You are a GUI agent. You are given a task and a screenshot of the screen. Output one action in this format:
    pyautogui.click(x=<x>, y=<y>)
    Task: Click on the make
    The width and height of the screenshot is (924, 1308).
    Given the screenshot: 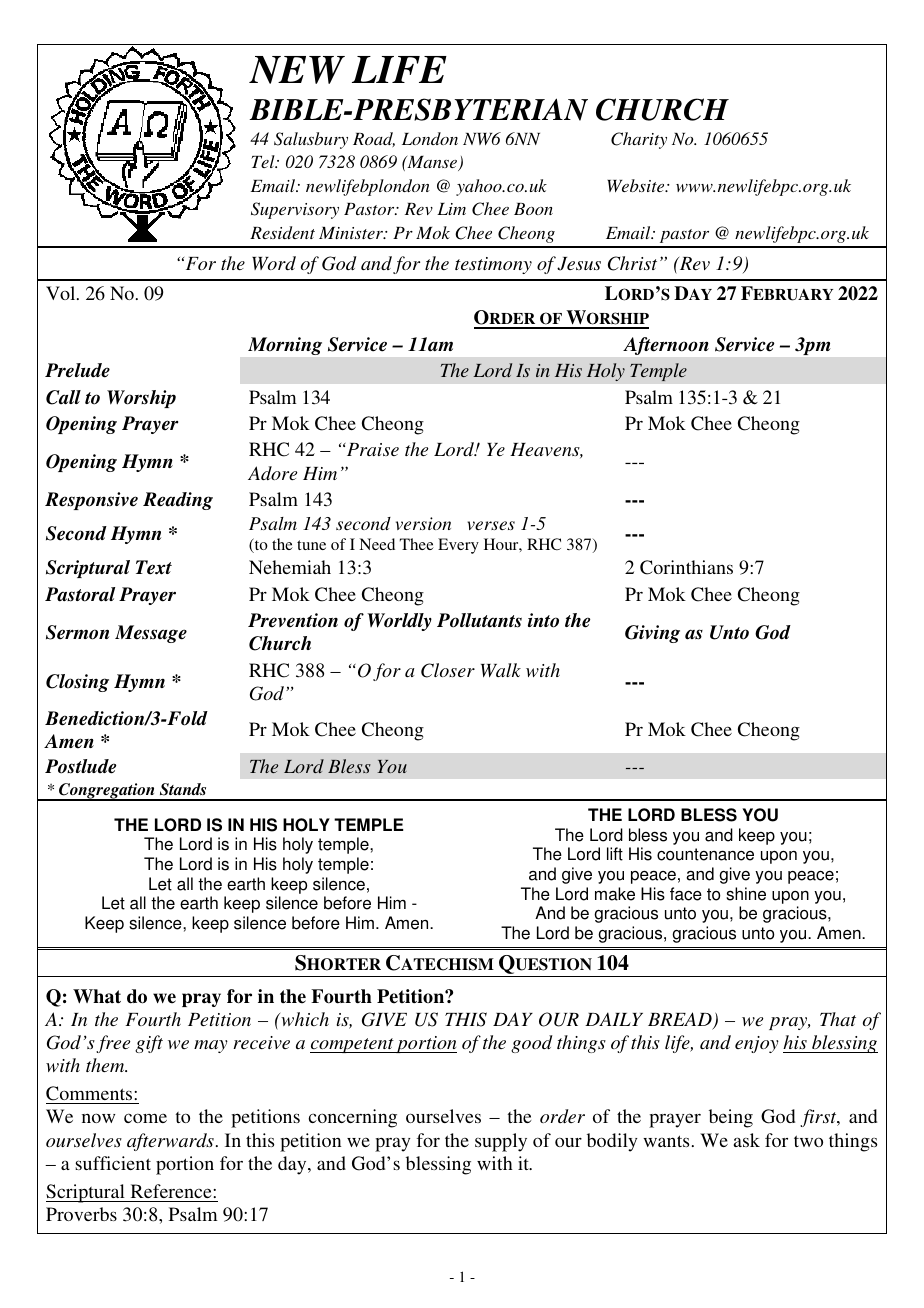 What is the action you would take?
    pyautogui.click(x=615, y=894)
